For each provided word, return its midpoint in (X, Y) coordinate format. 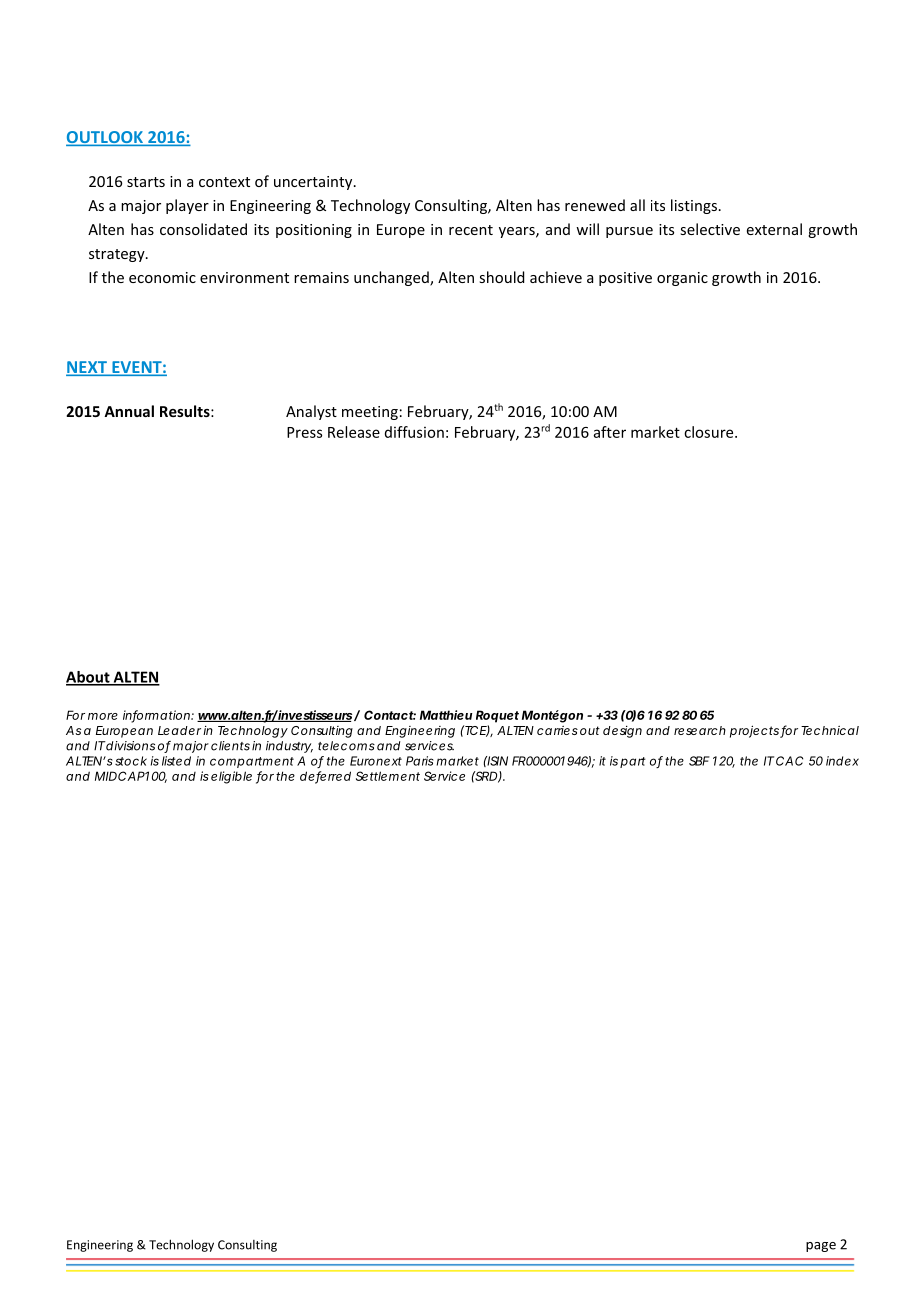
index (842, 761)
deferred (325, 777)
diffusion (414, 432)
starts (146, 182)
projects (754, 731)
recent (471, 230)
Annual (129, 411)
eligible (231, 777)
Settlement (388, 776)
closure (710, 432)
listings (694, 206)
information (156, 716)
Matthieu (446, 715)
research (700, 730)
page (821, 1247)
